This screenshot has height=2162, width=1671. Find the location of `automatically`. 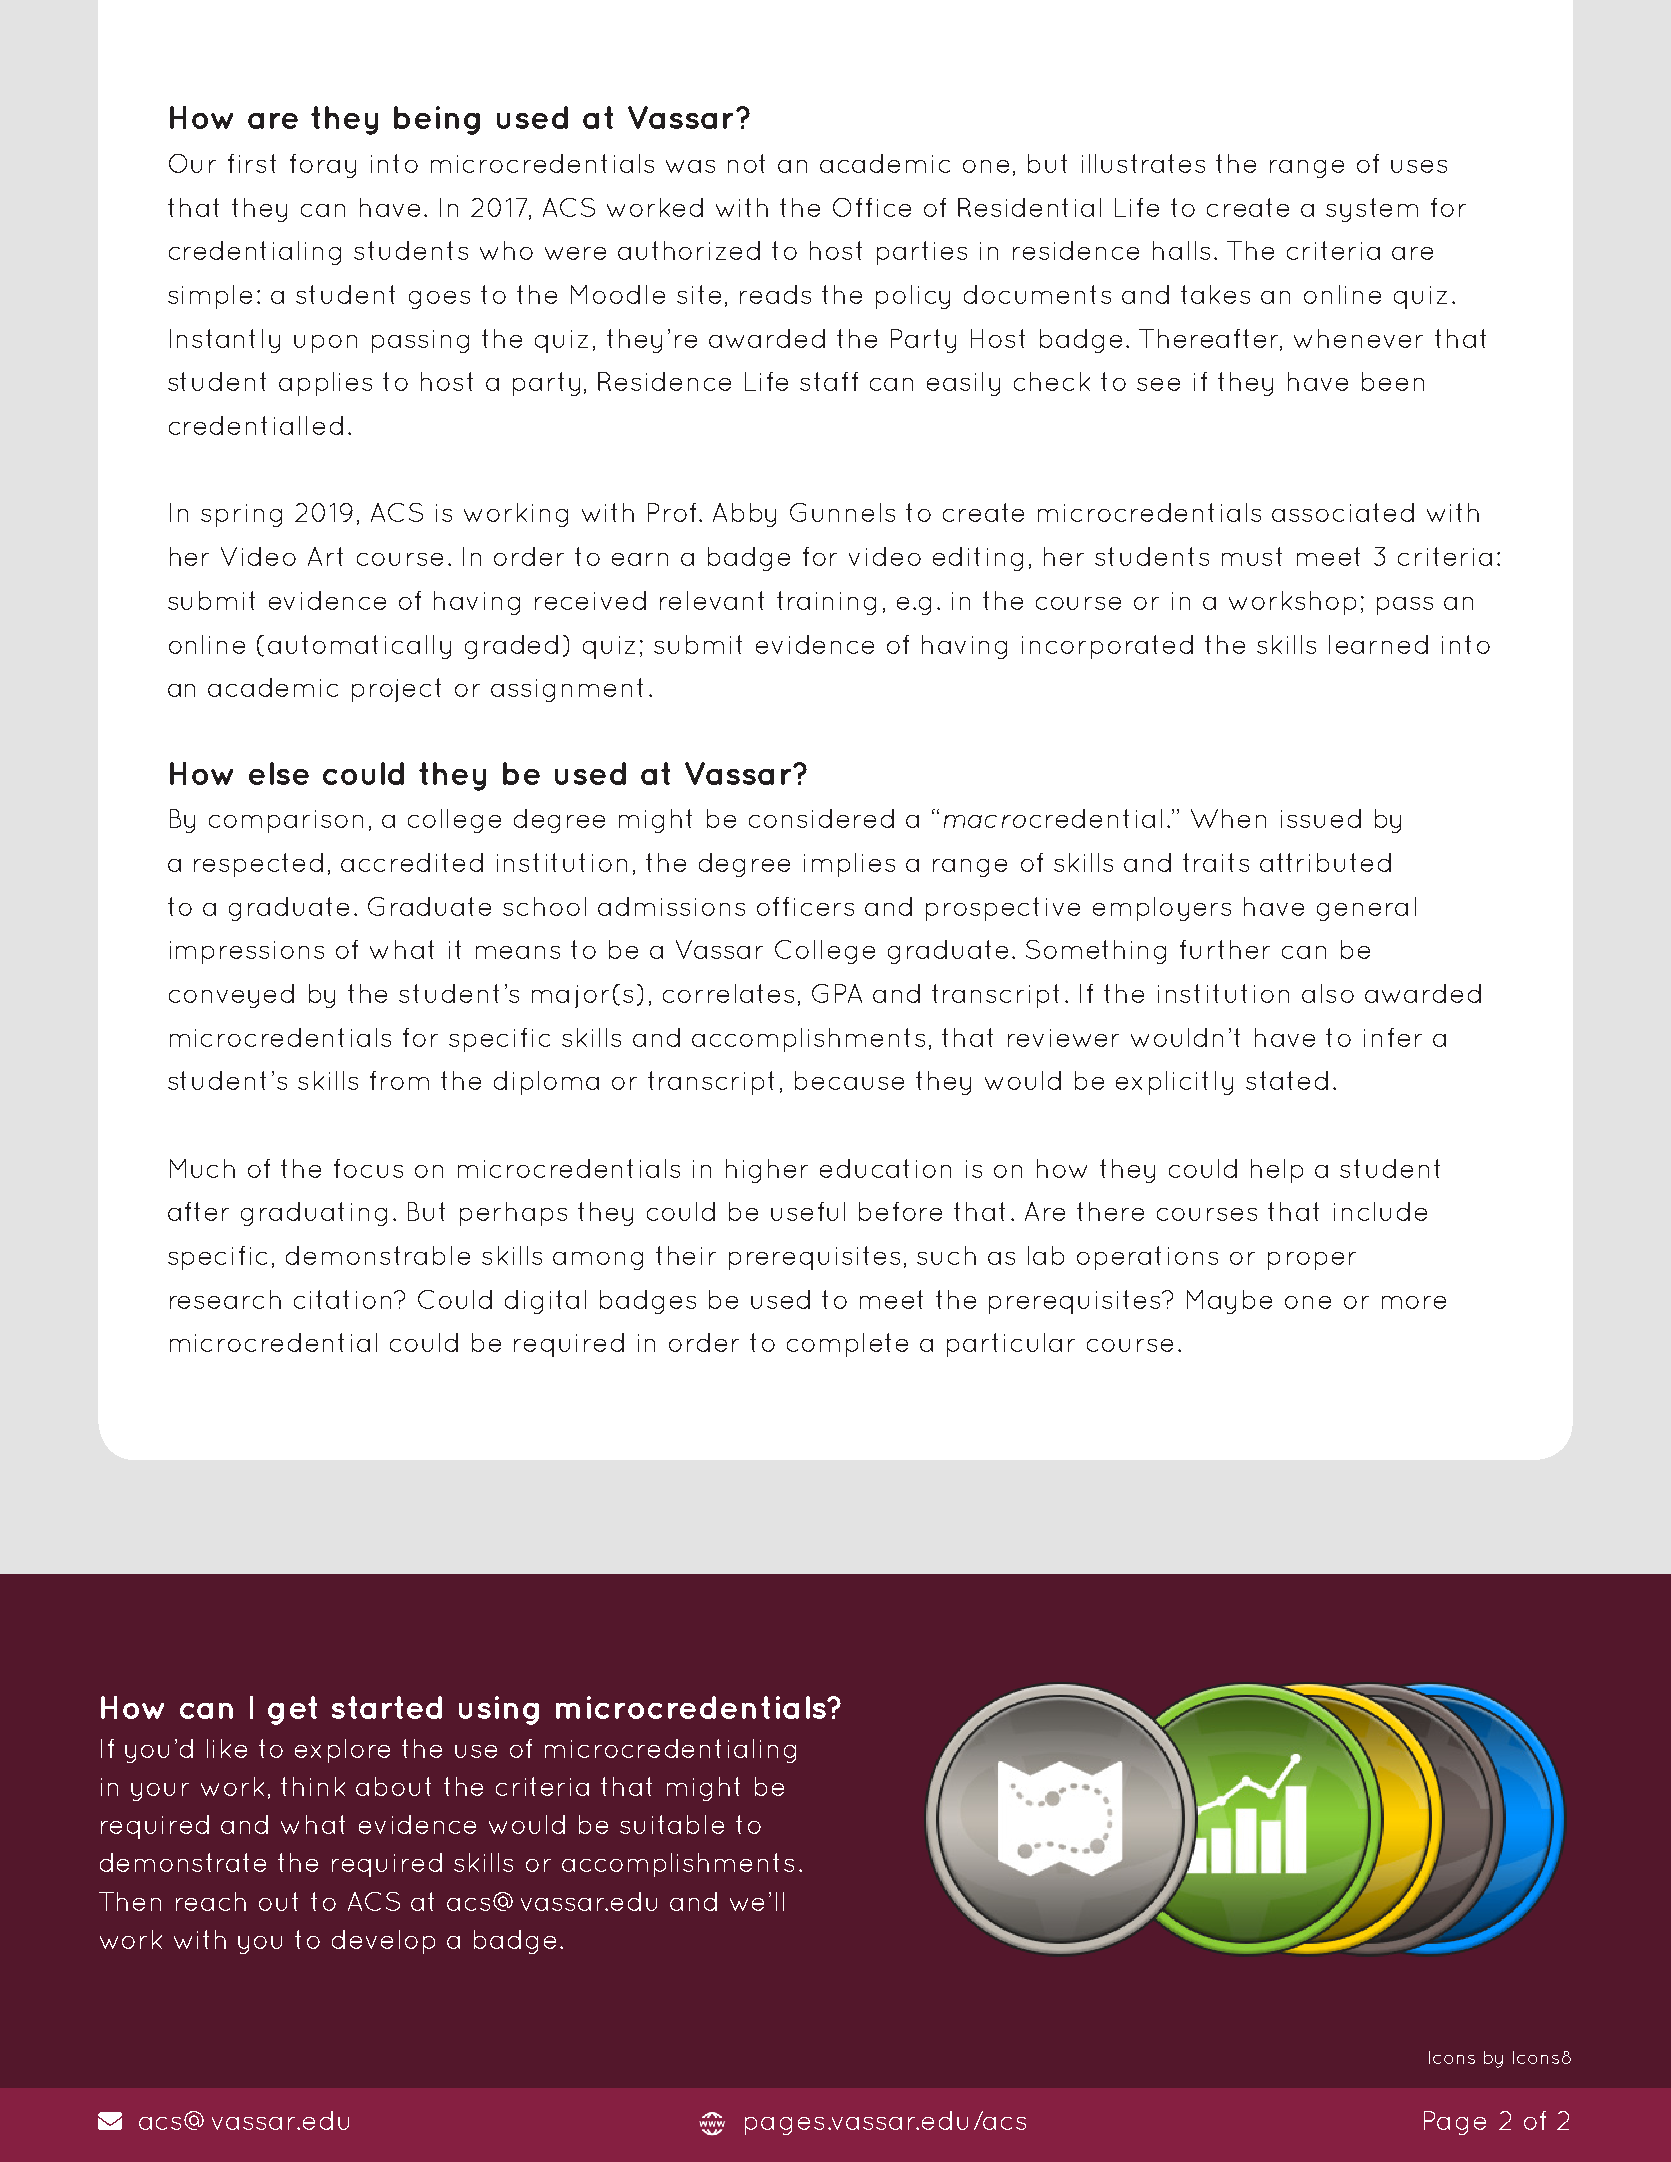

automatically is located at coordinates (359, 647).
